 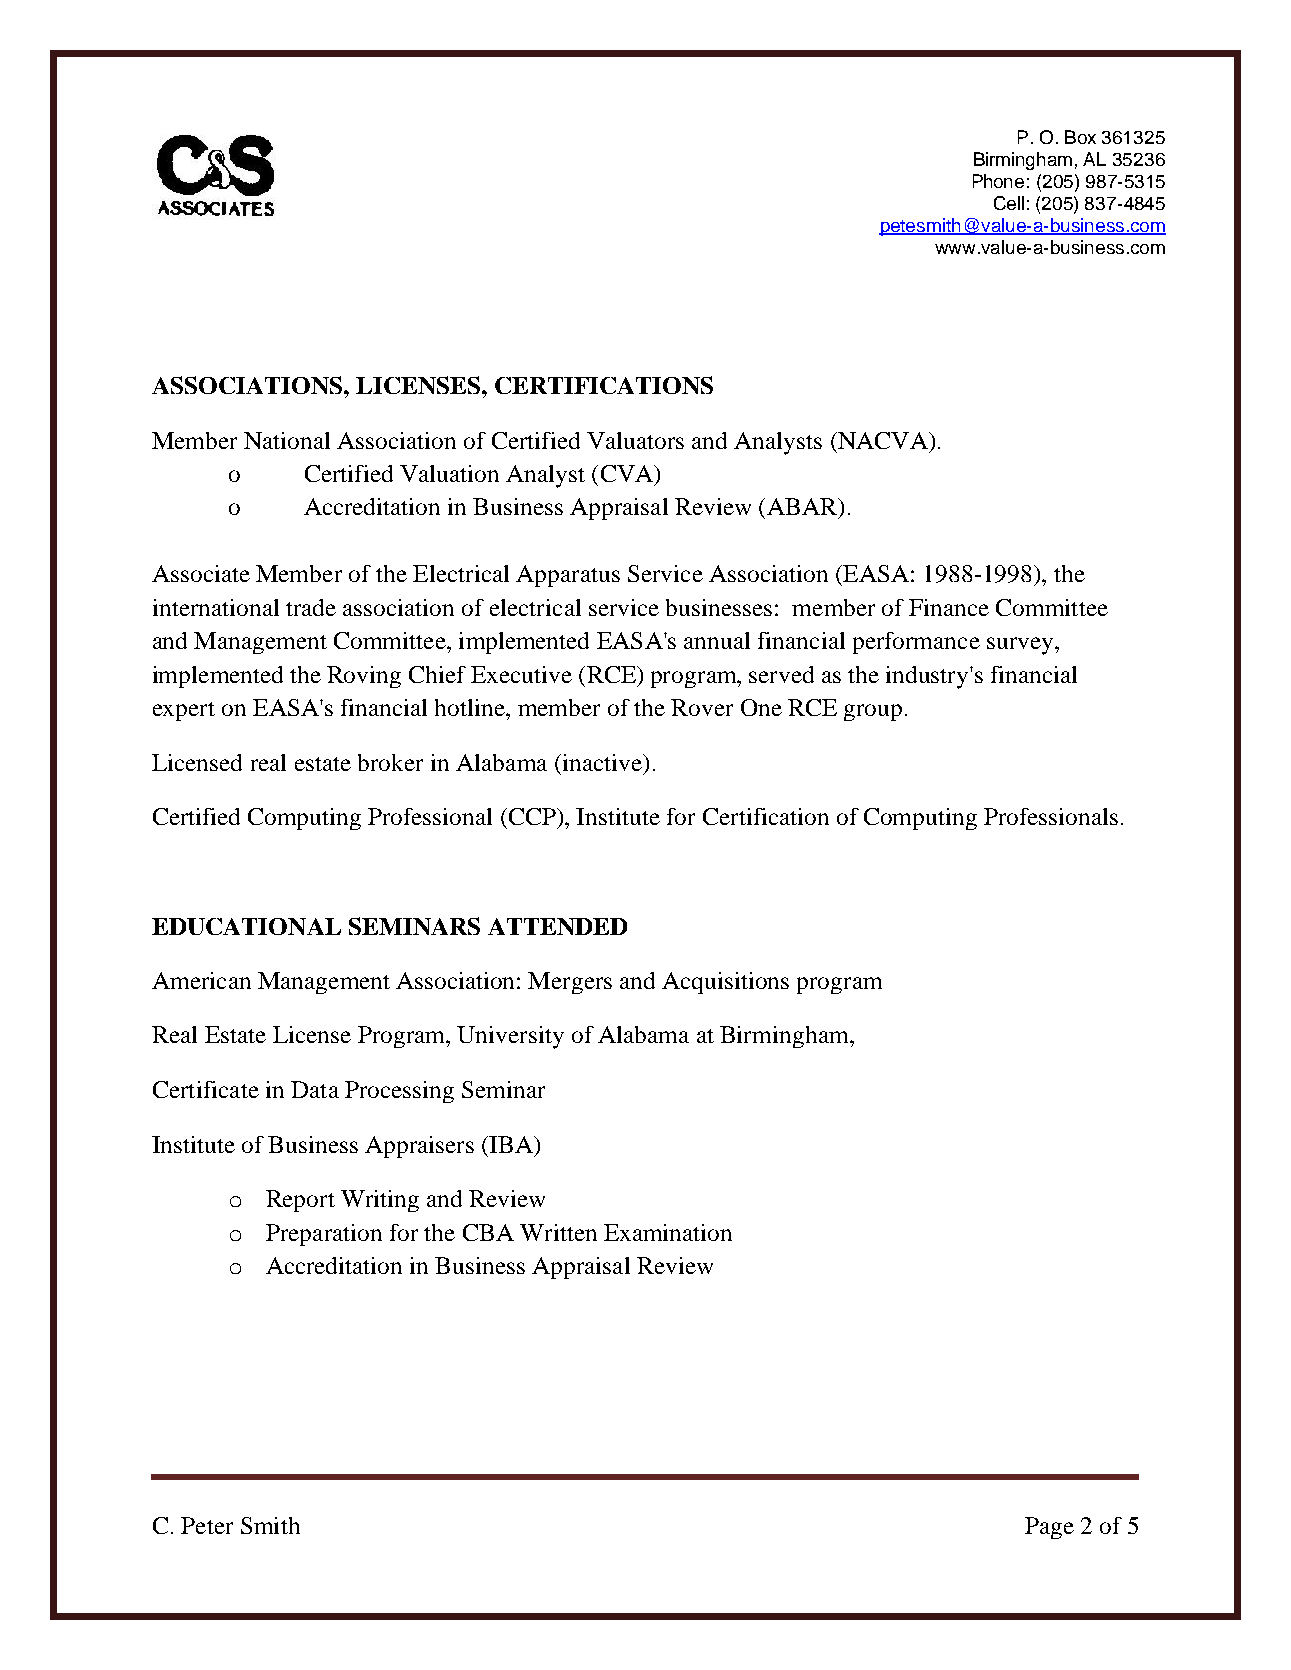 I want to click on Examination, so click(x=668, y=1232).
